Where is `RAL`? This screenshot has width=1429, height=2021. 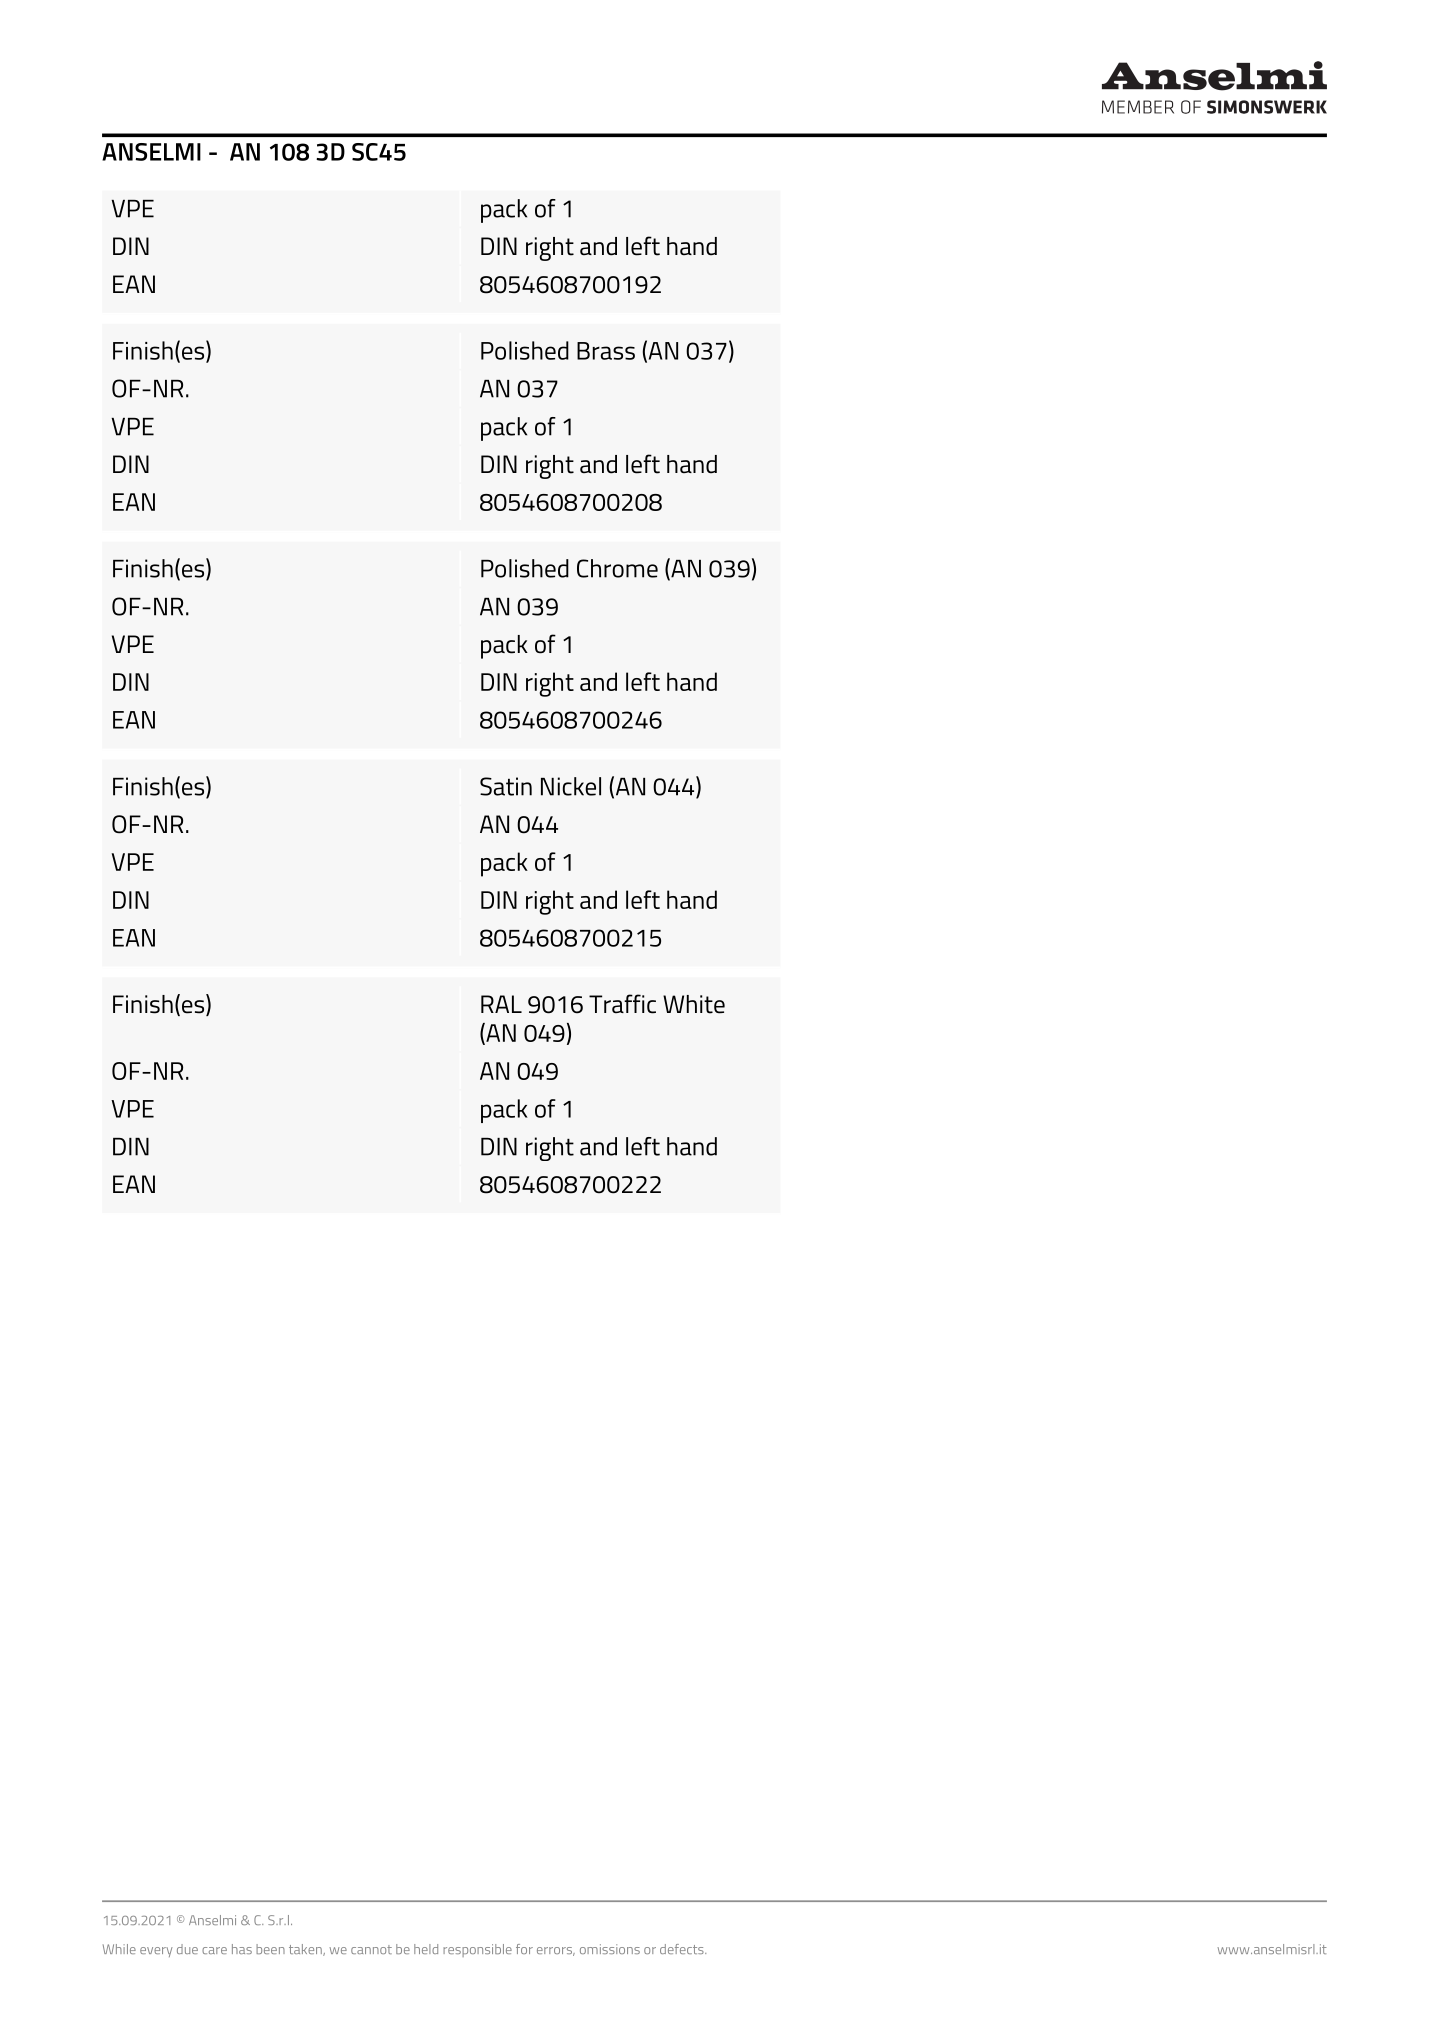
RAL is located at coordinates (501, 1004).
